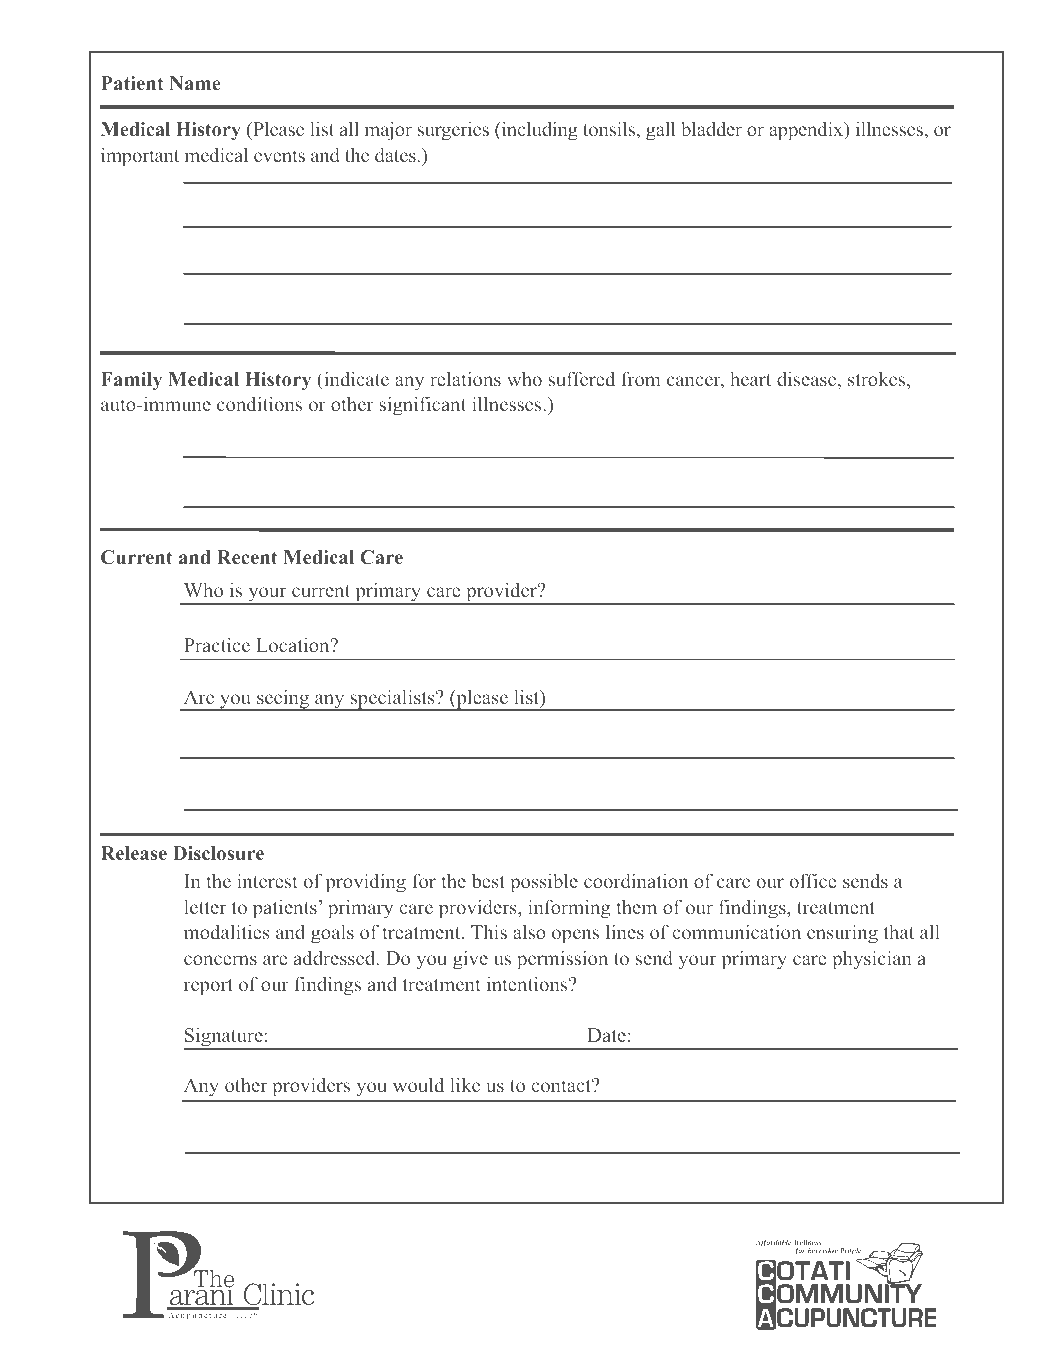 Image resolution: width=1060 pixels, height=1371 pixels. Describe the element at coordinates (808, 380) in the document. I see `disease` at that location.
